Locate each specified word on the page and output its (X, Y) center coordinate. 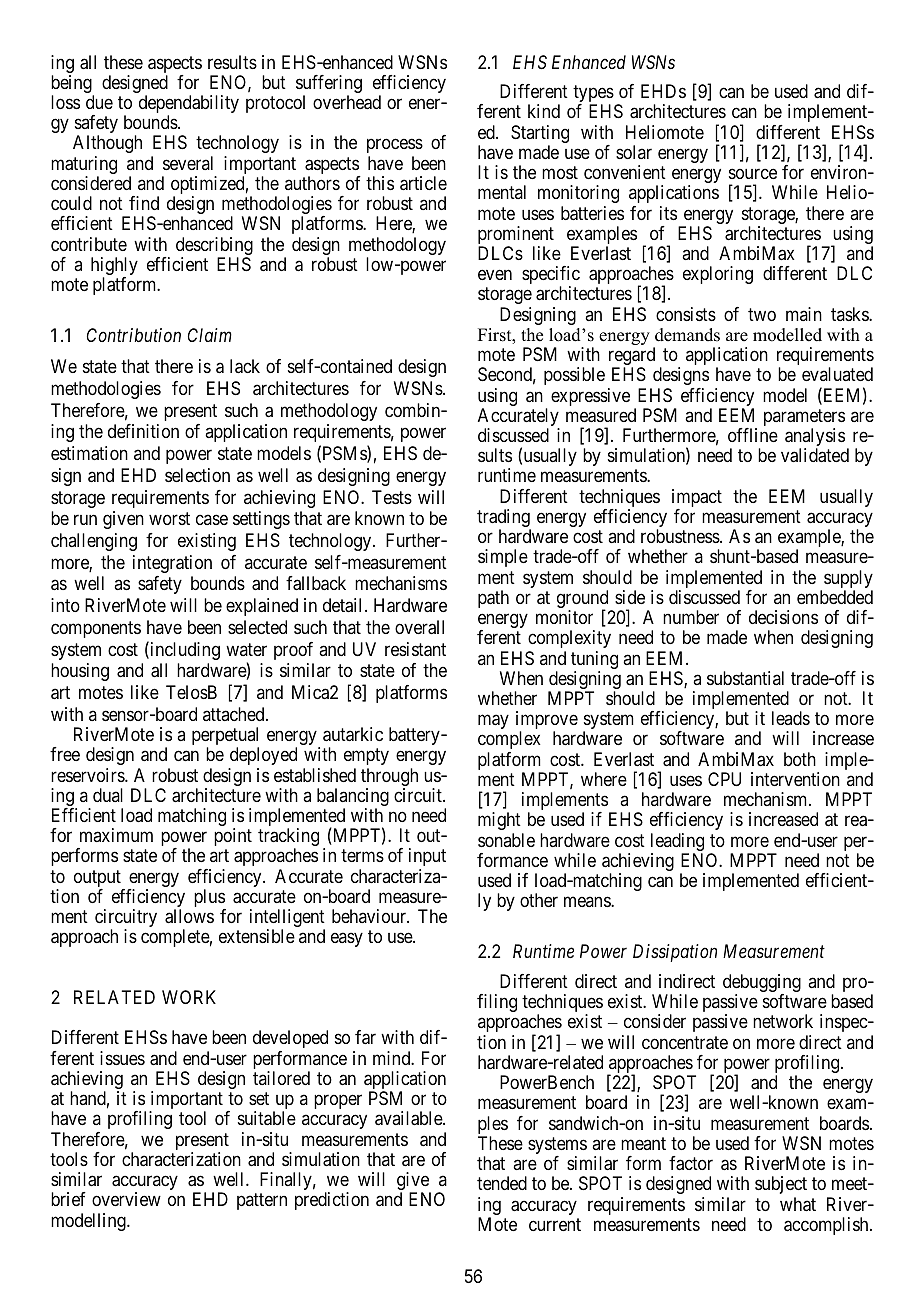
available (409, 1118)
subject (781, 1185)
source (753, 173)
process (395, 146)
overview (126, 1199)
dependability (189, 105)
